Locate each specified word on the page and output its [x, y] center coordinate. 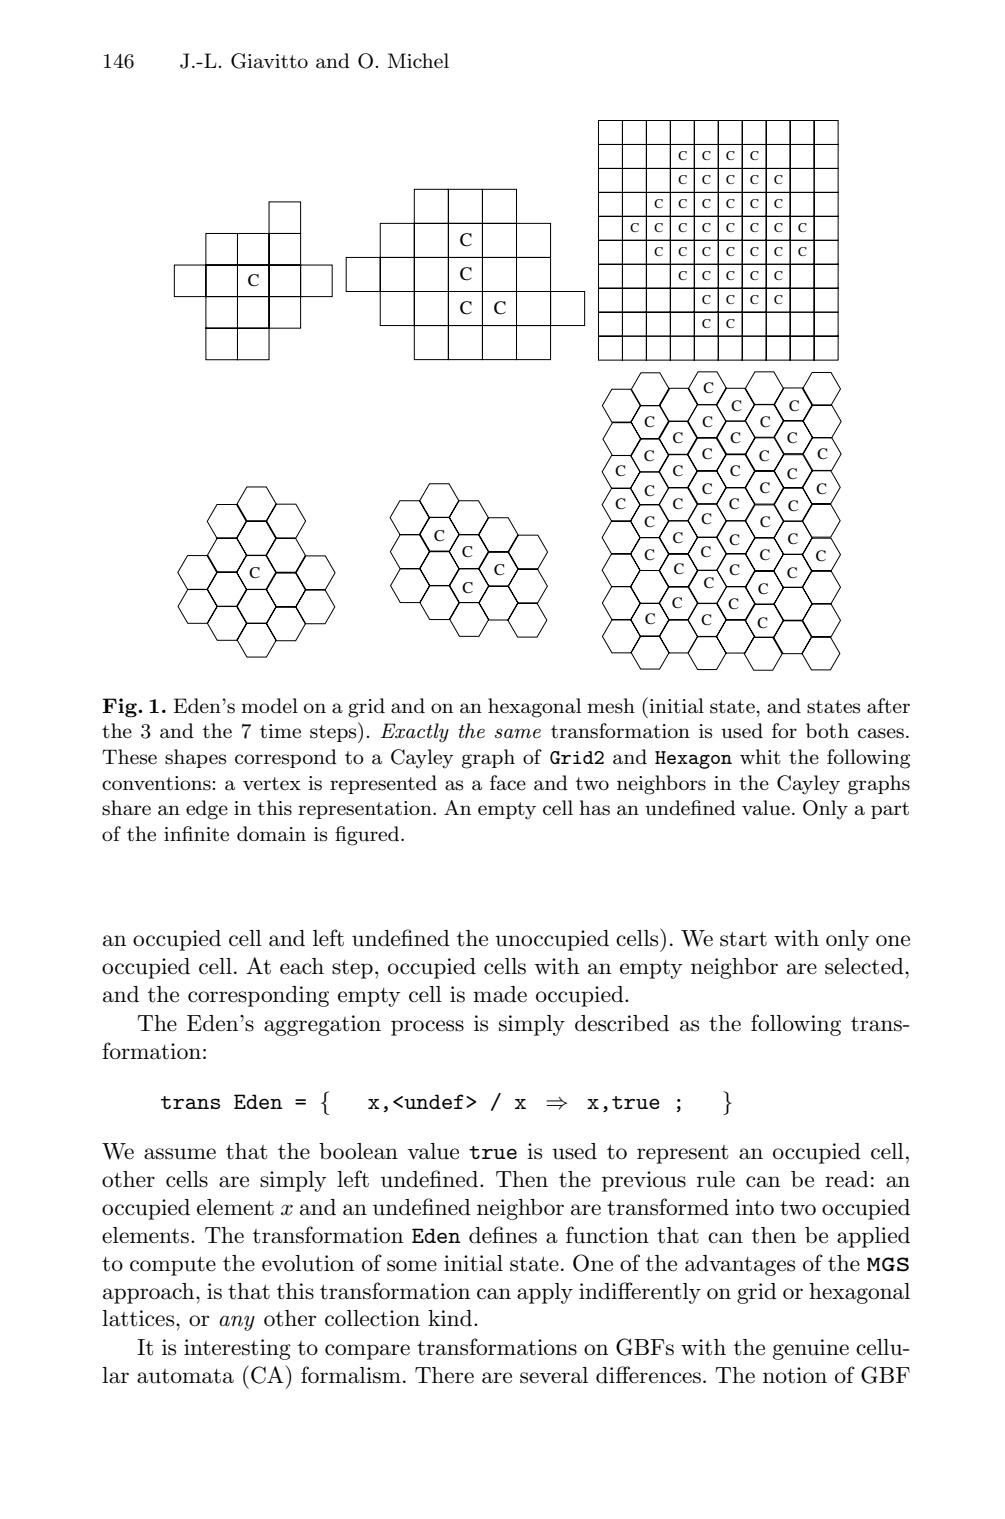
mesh [611, 706]
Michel [418, 61]
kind [451, 1318]
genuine [811, 1349]
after [888, 706]
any [237, 1323]
